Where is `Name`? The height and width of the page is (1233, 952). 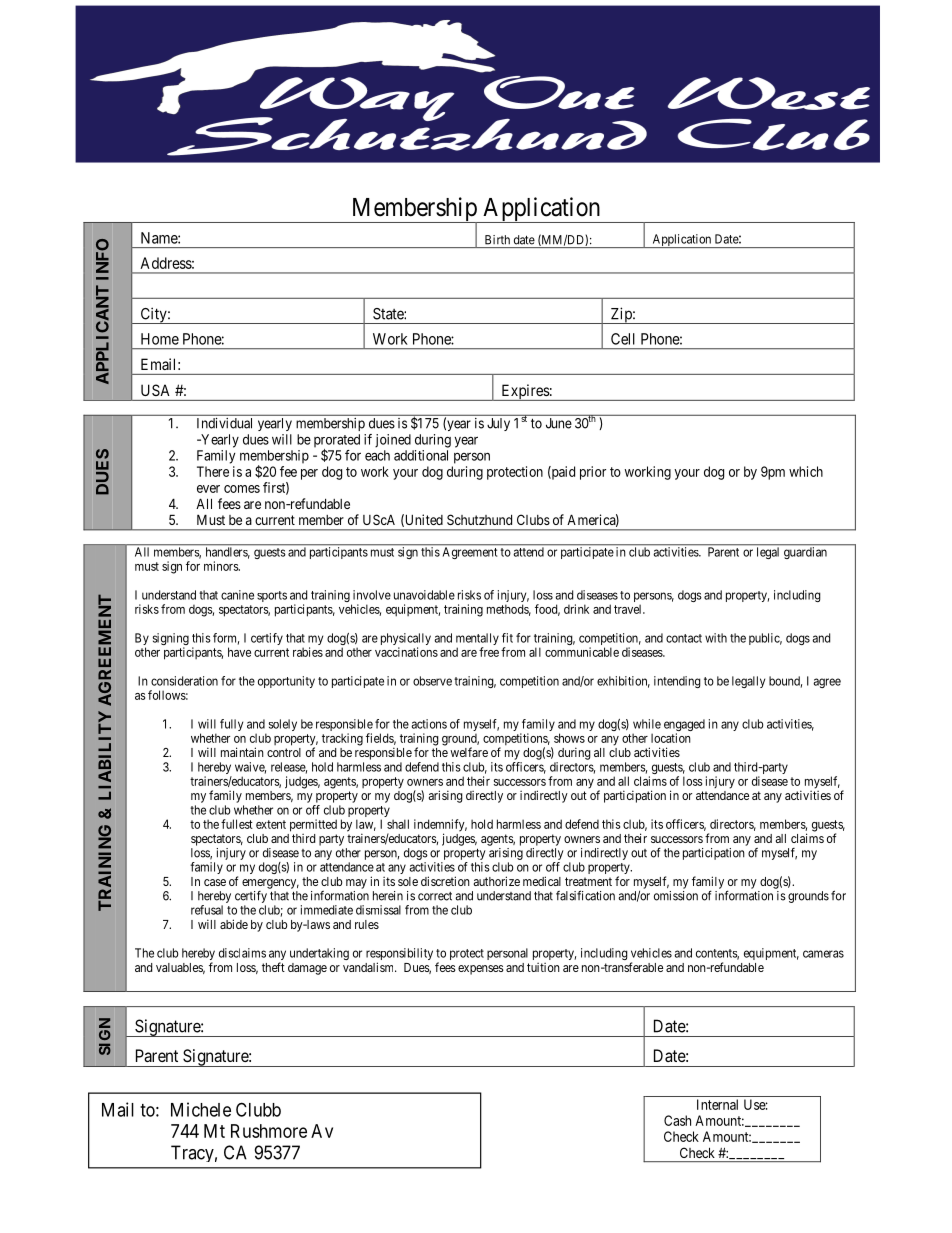 Name is located at coordinates (160, 238).
